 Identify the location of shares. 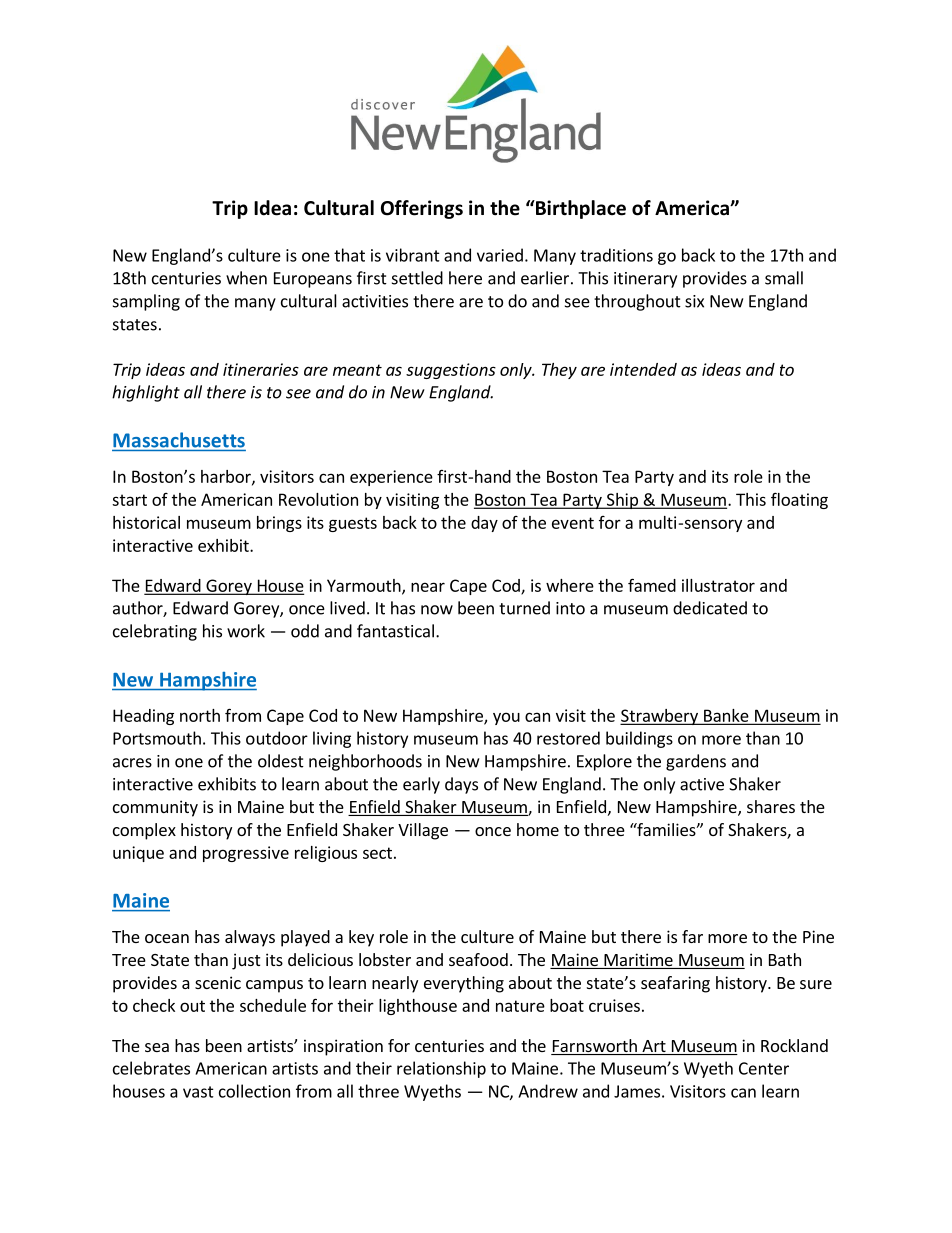
(771, 806).
